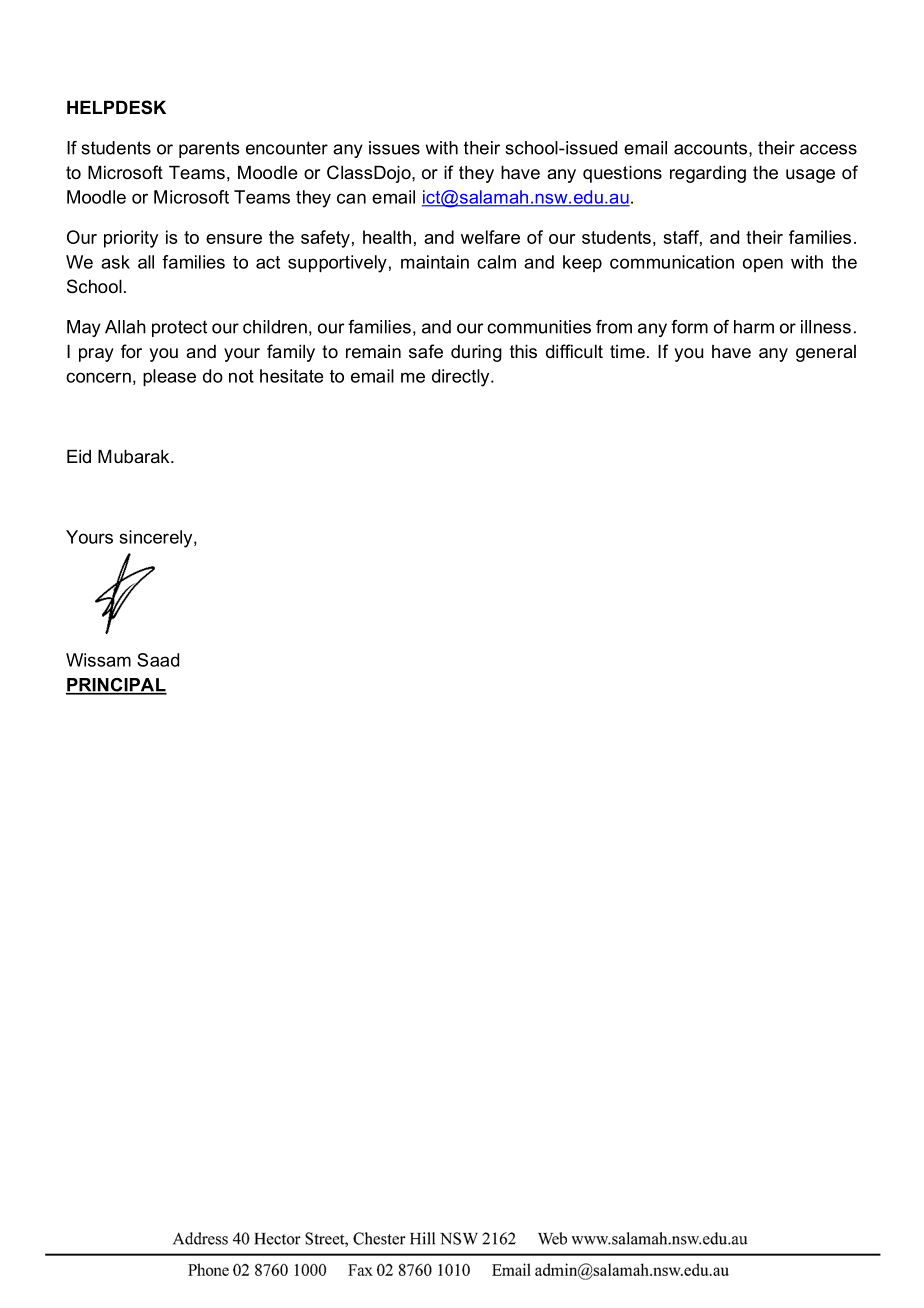 Image resolution: width=924 pixels, height=1308 pixels. I want to click on protect, so click(179, 328).
